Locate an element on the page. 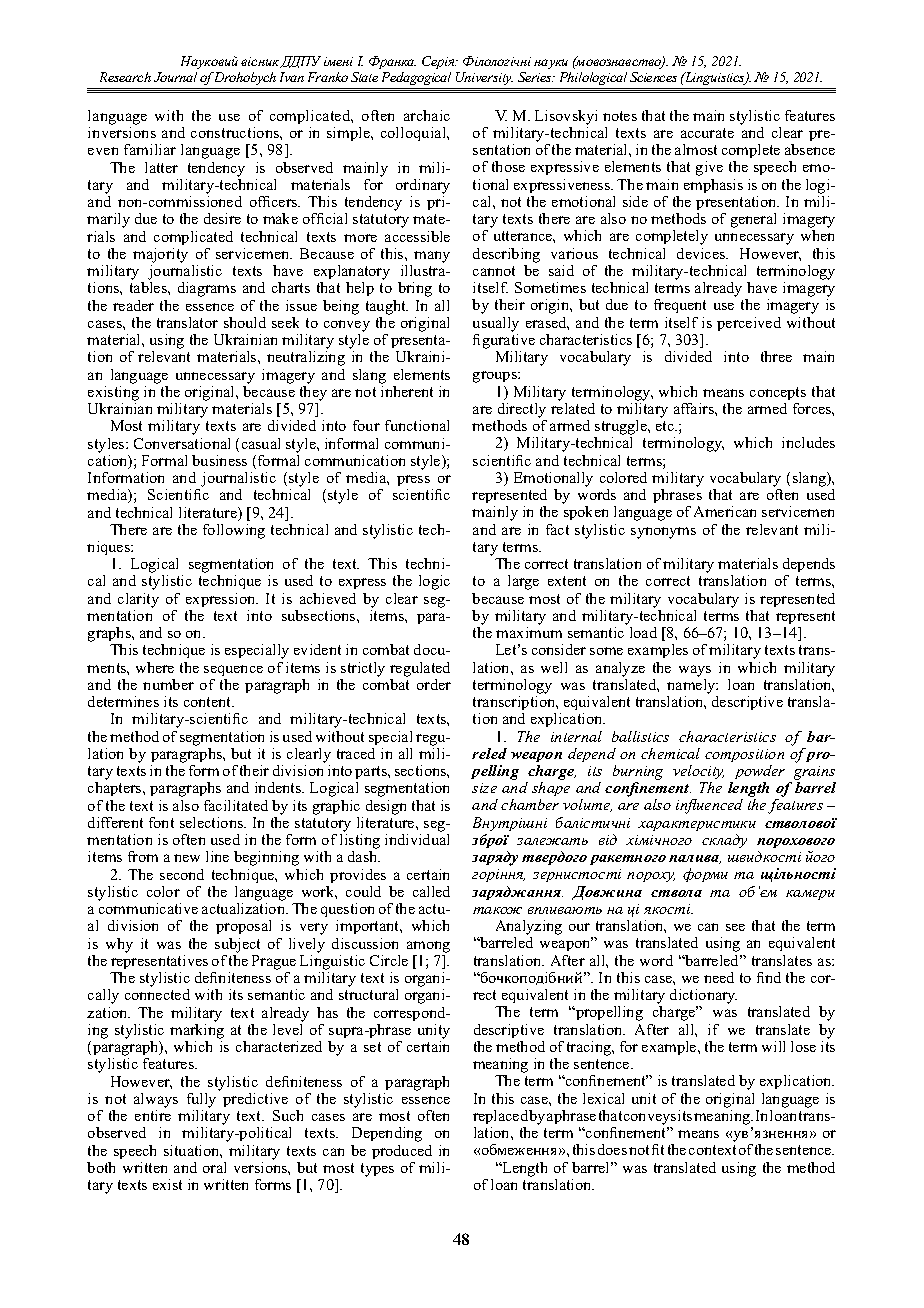 The image size is (924, 1308). archaic is located at coordinates (427, 115).
